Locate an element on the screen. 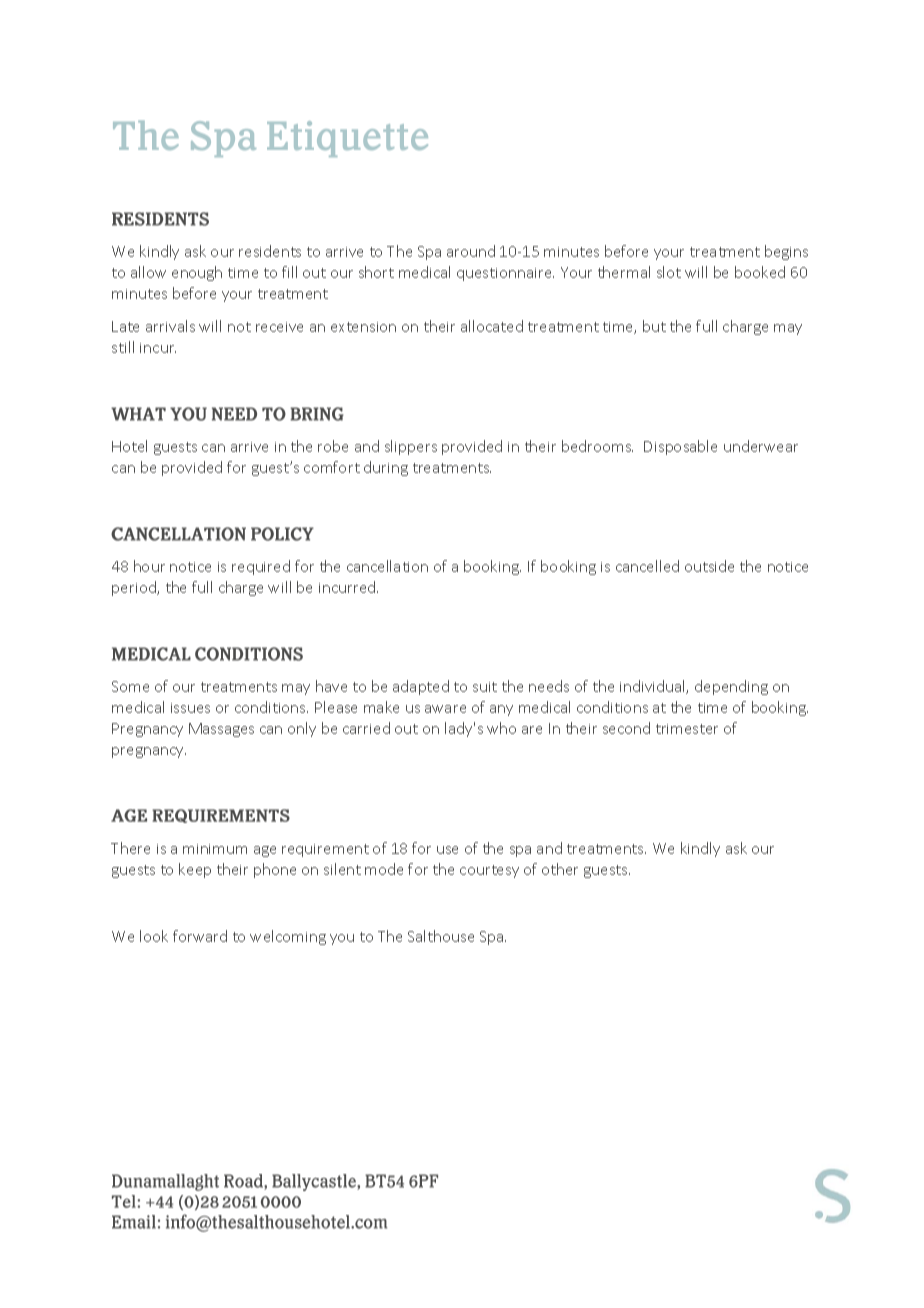 This screenshot has height=1308, width=924. outside is located at coordinates (709, 566).
